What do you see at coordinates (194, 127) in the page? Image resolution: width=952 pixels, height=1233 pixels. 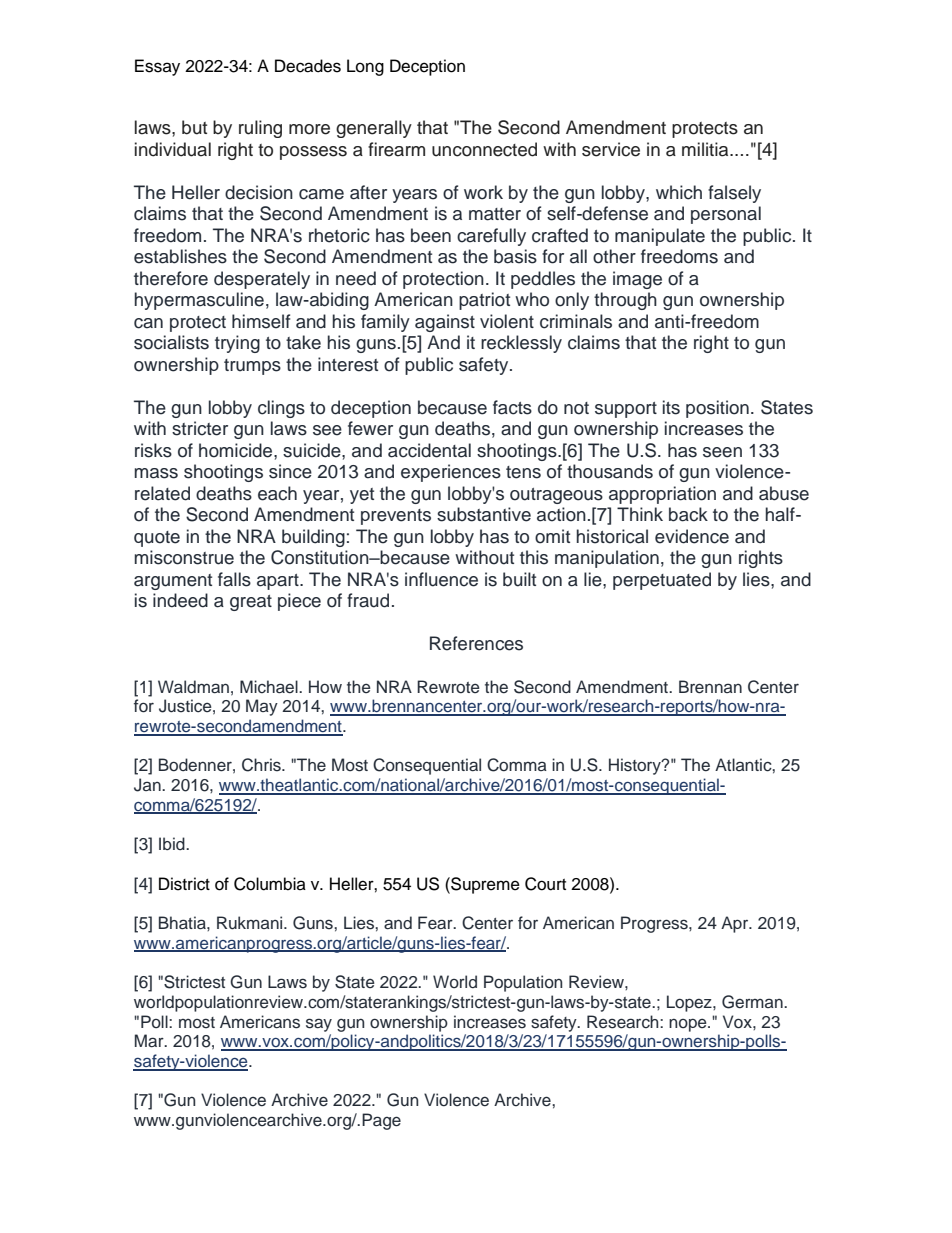 I see `but` at bounding box center [194, 127].
